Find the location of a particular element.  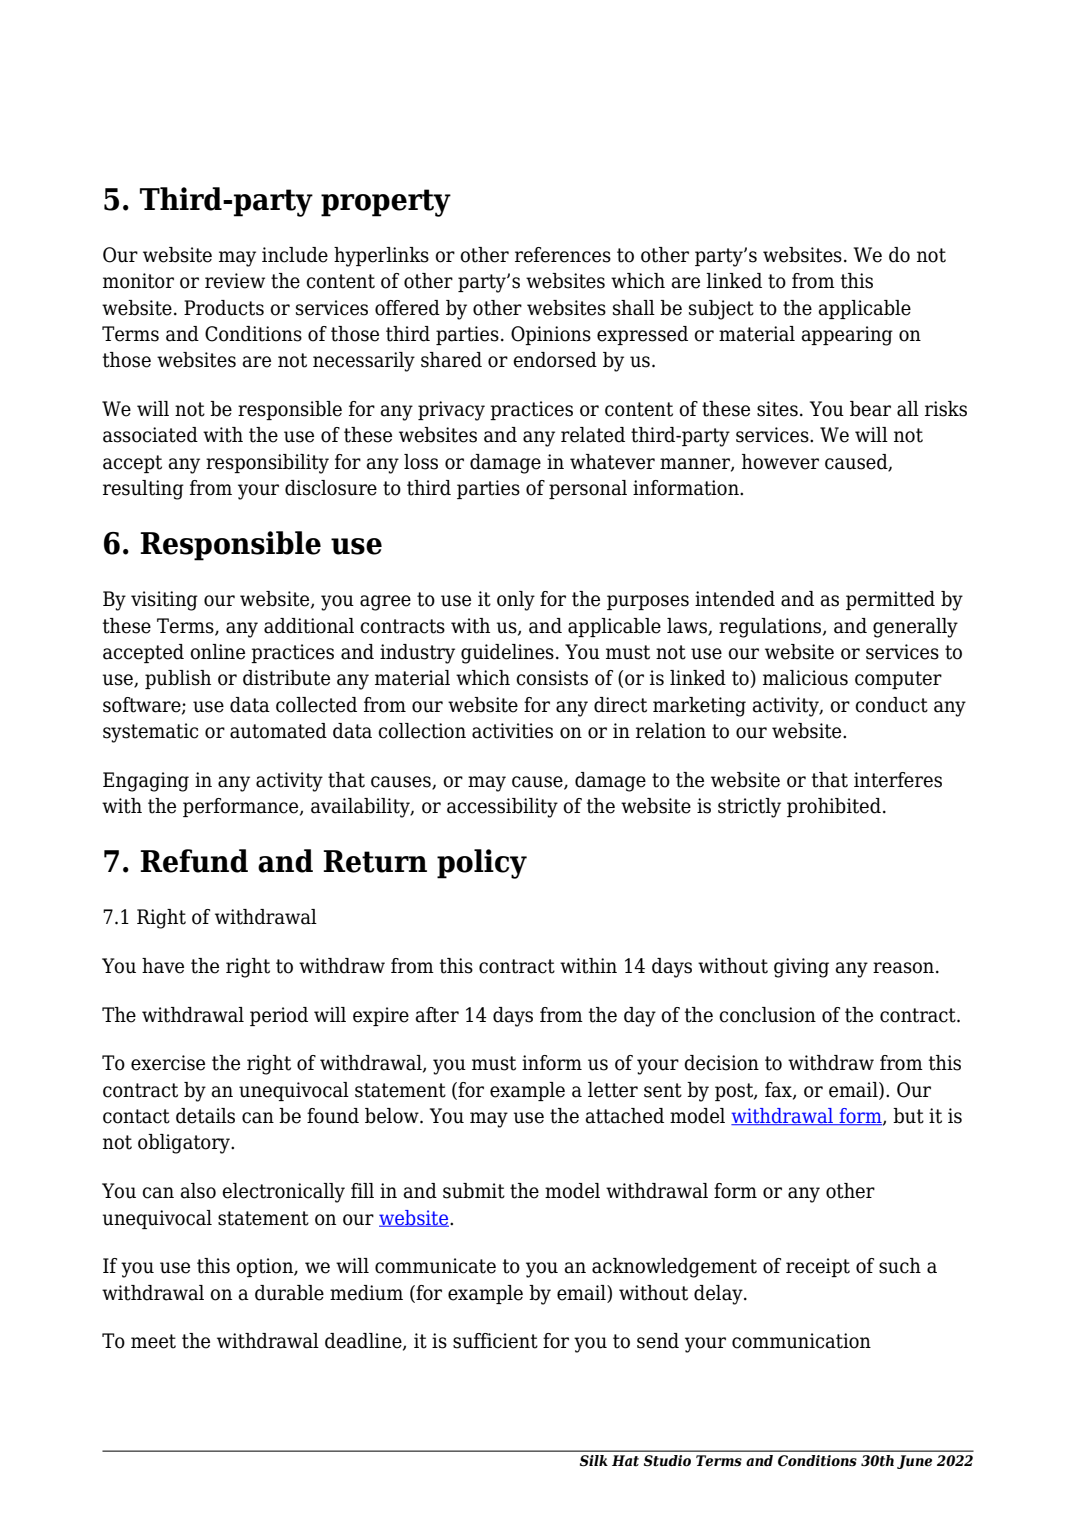

references is located at coordinates (563, 255).
